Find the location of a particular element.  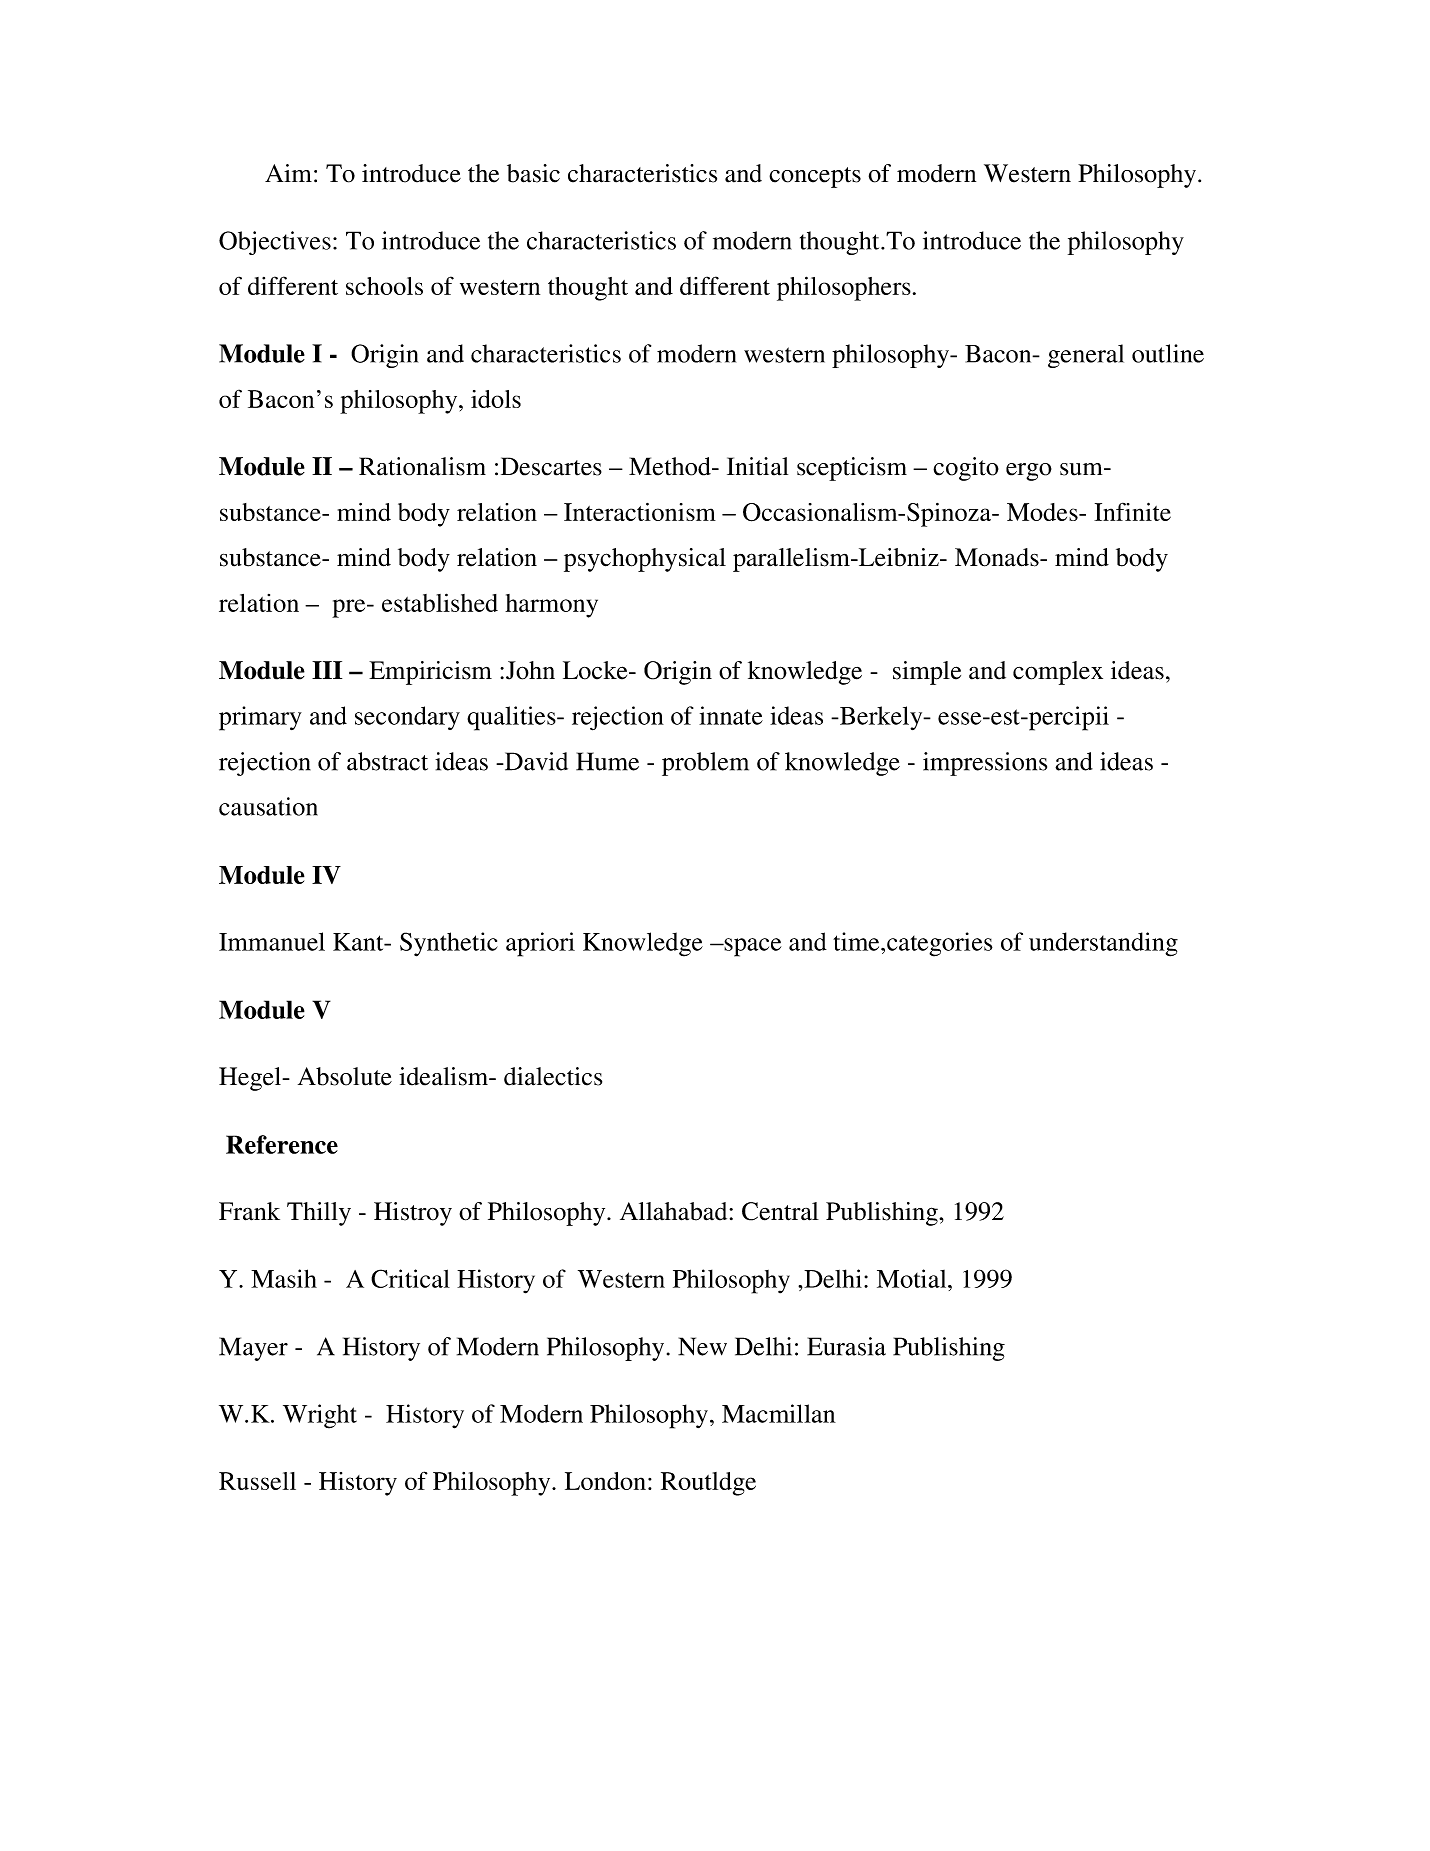

impressions is located at coordinates (985, 764).
